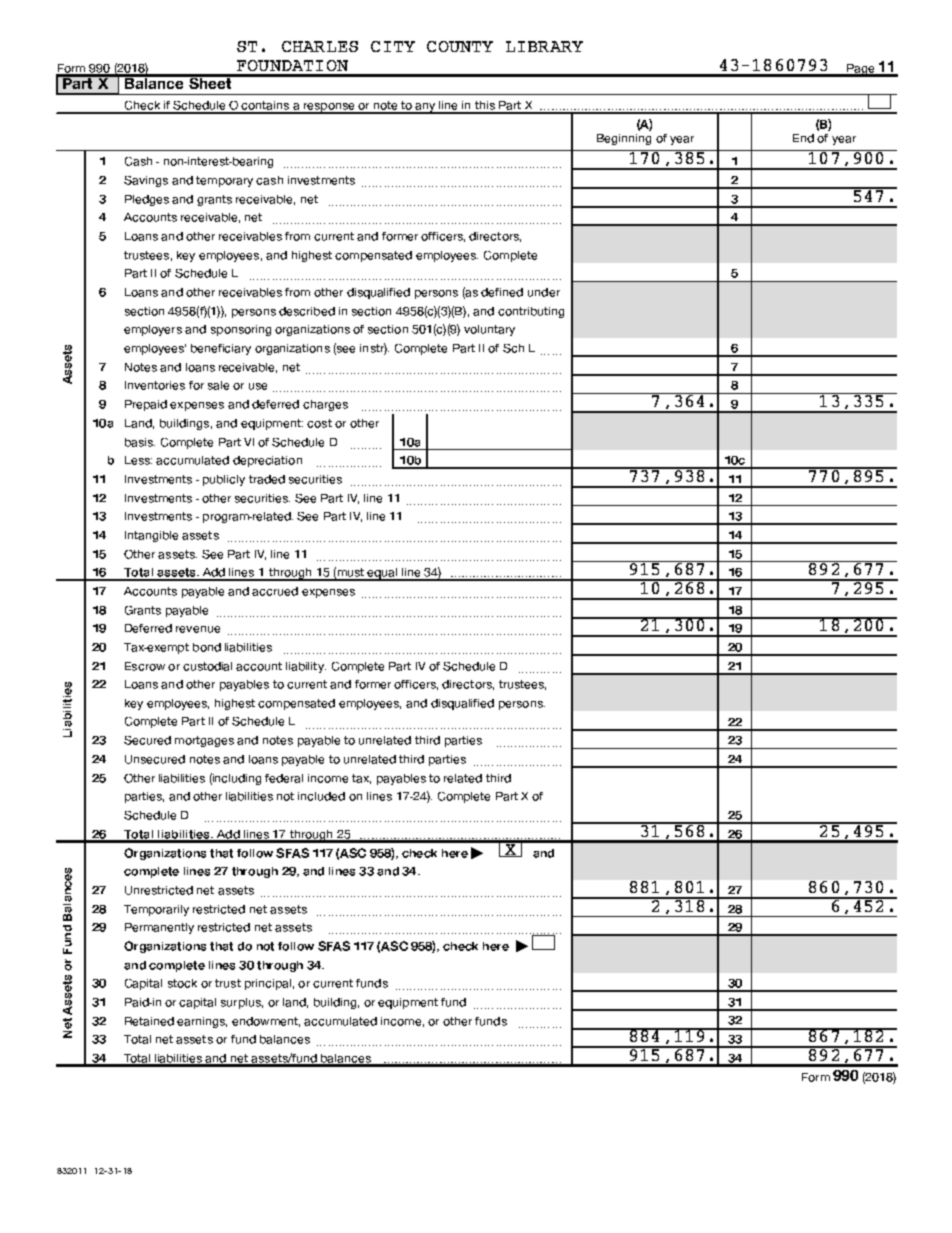 Image resolution: width=952 pixels, height=1233 pixels. I want to click on included, so click(321, 796).
